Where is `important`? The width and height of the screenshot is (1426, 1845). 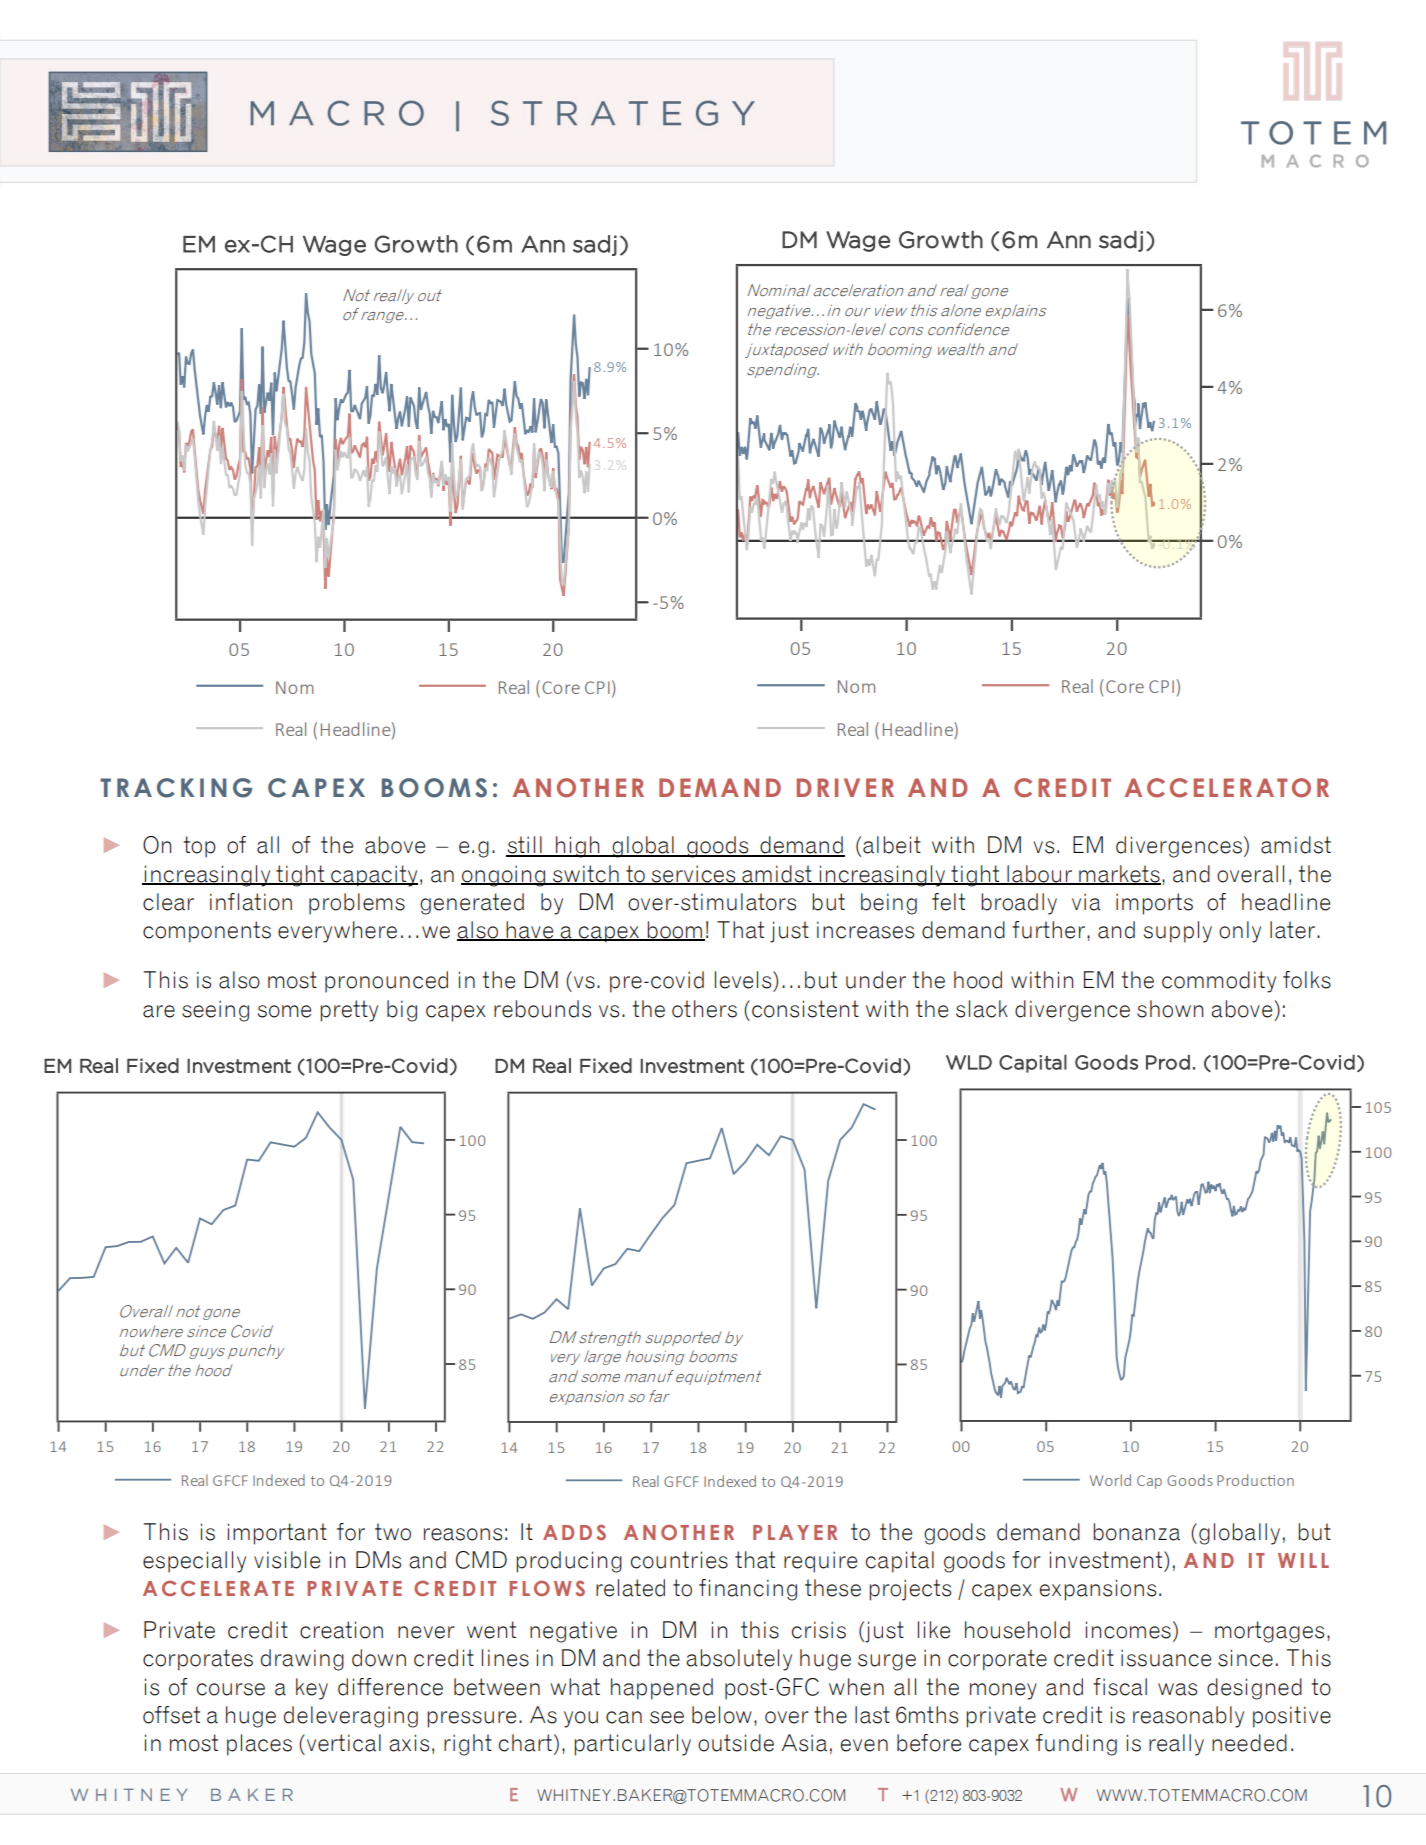
important is located at coordinates (277, 1534).
